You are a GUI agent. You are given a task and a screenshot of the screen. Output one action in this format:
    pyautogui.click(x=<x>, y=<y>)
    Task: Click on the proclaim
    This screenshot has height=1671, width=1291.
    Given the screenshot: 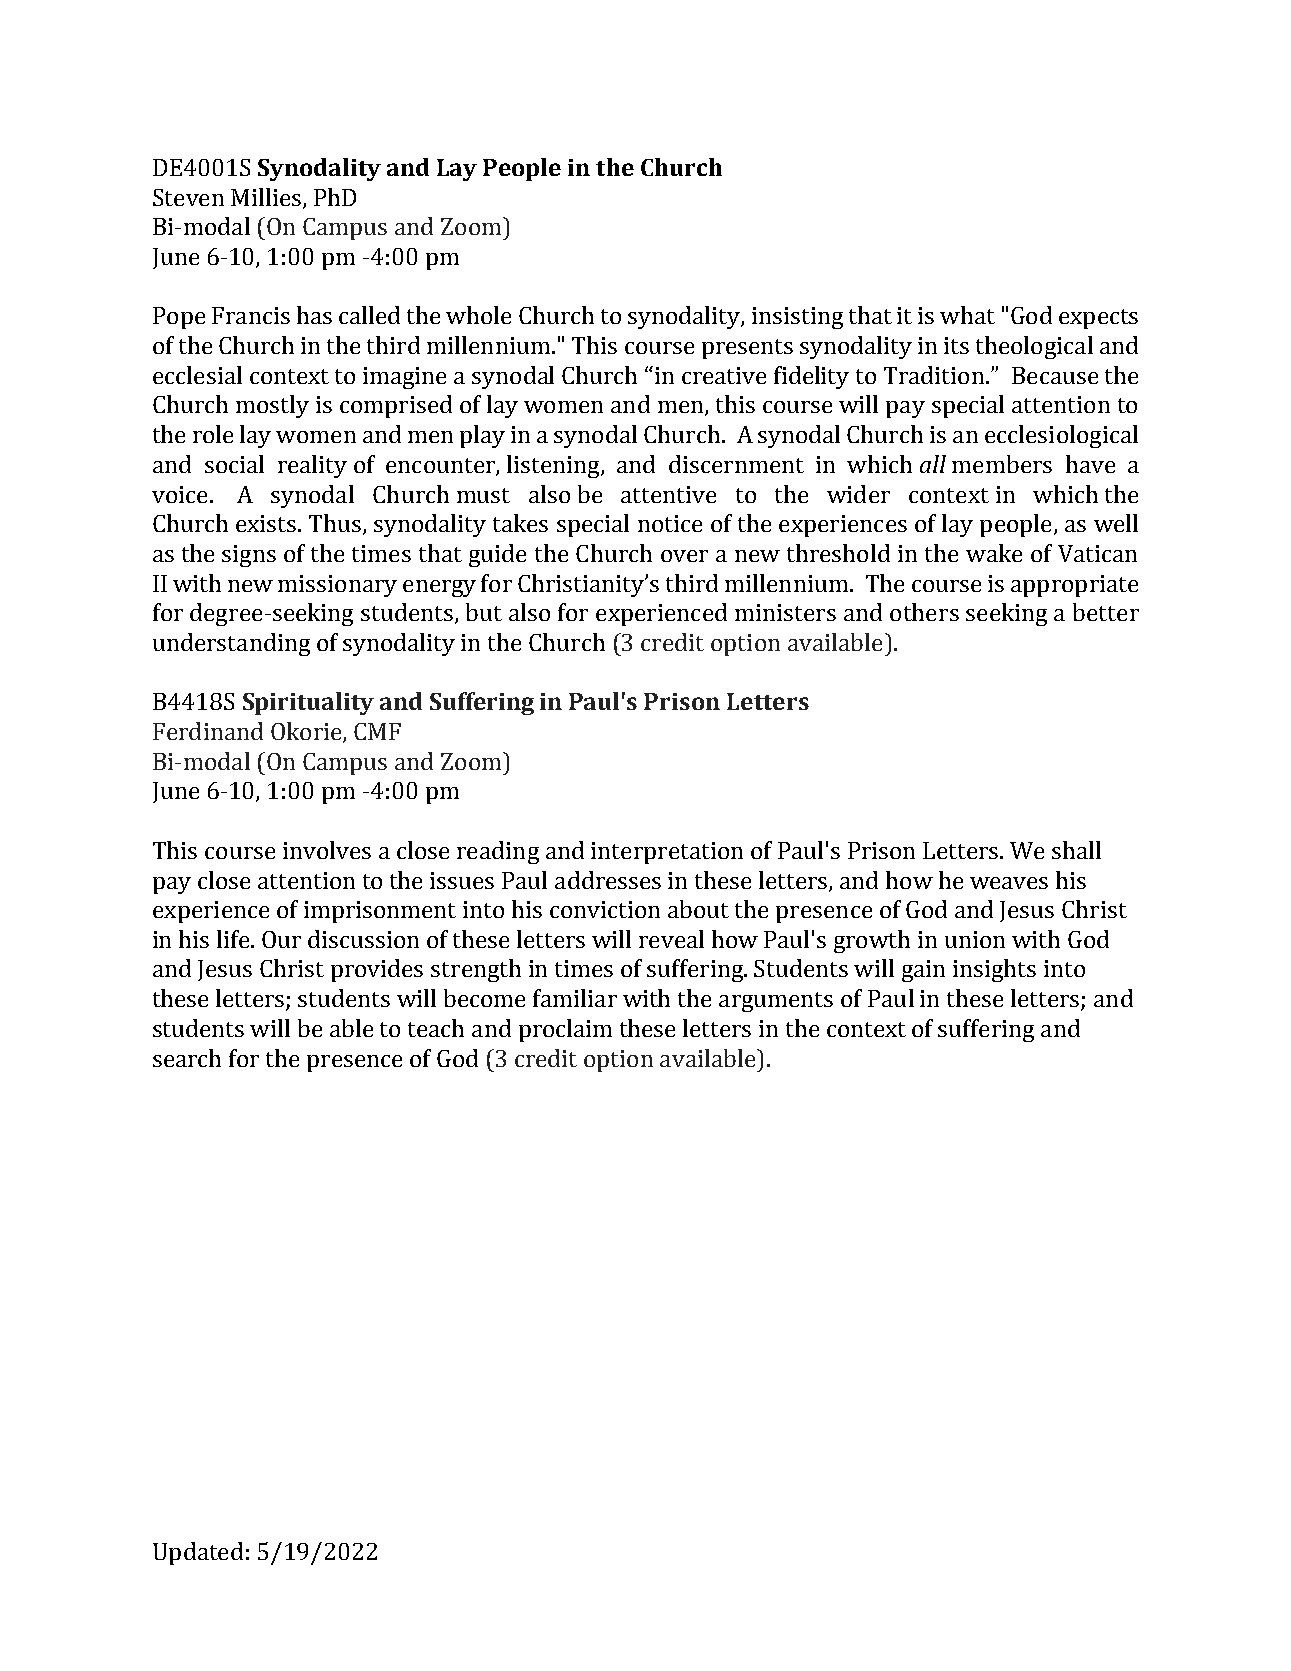 What is the action you would take?
    pyautogui.click(x=565, y=1030)
